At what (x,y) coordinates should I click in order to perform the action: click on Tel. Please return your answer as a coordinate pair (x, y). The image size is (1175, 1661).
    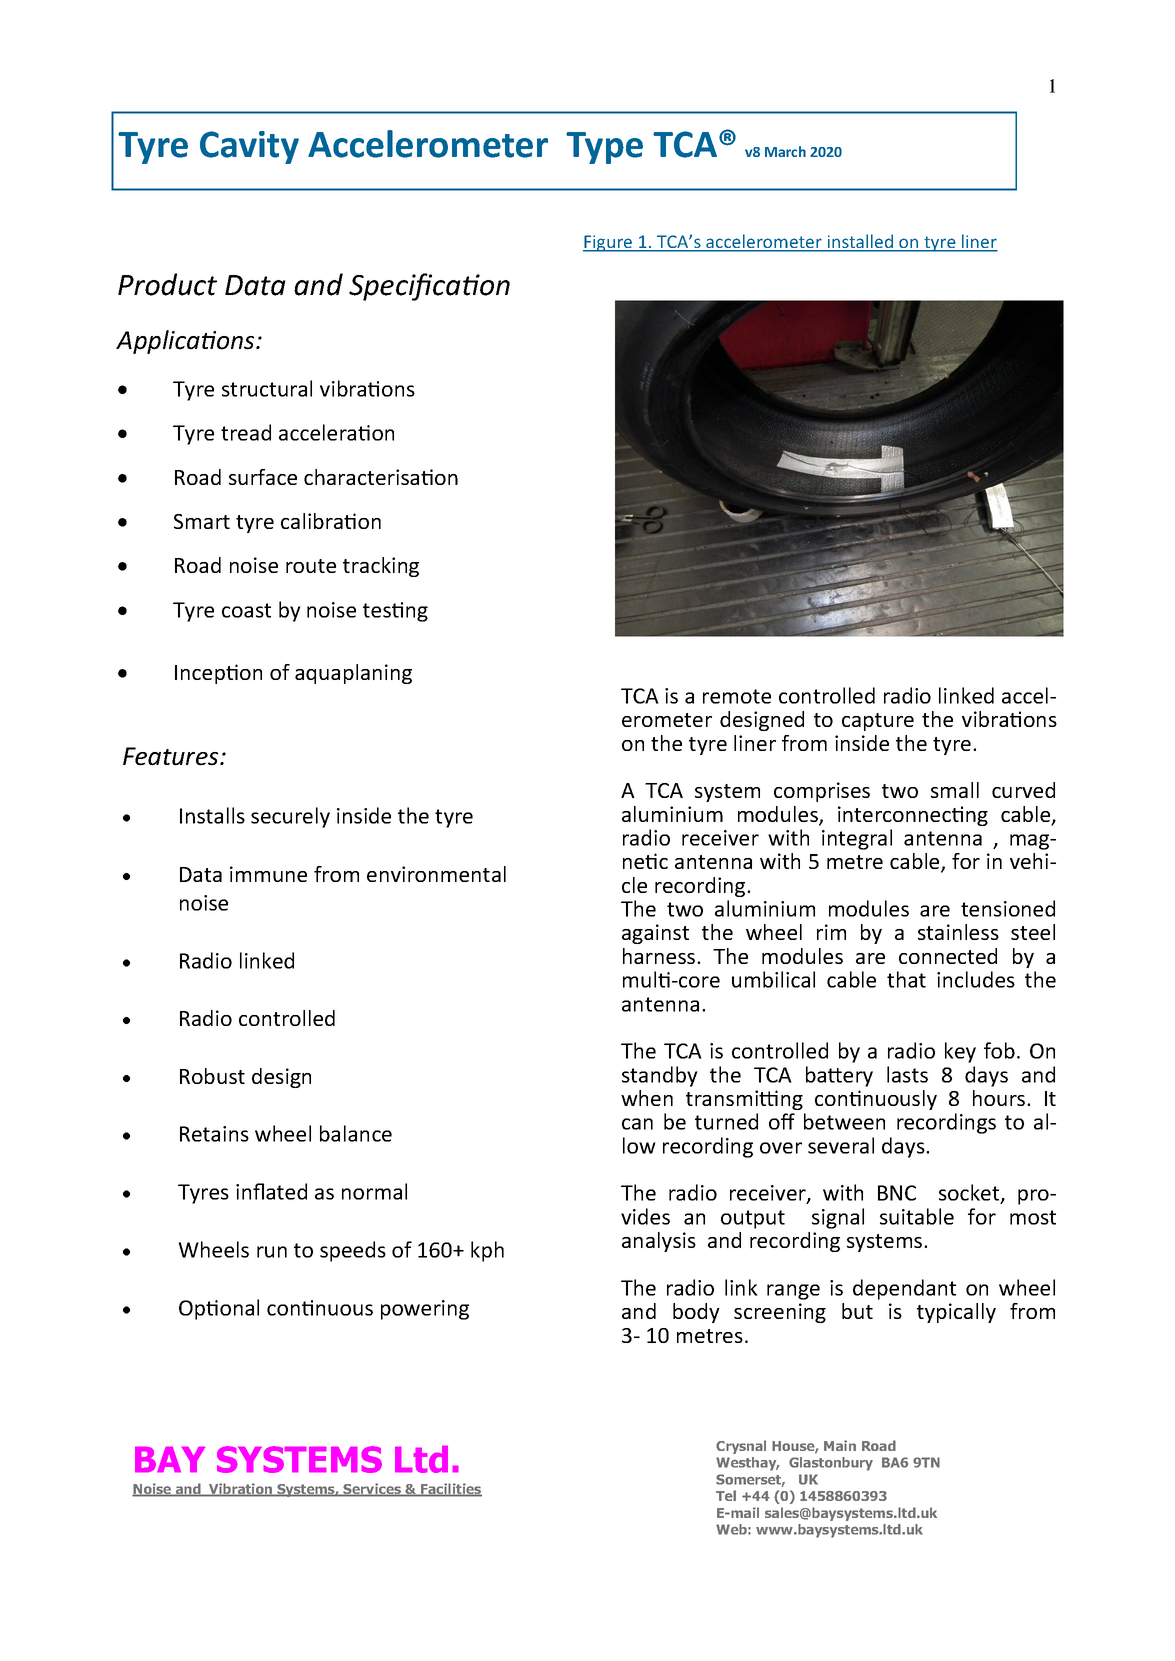
    Looking at the image, I should click on (726, 1495).
